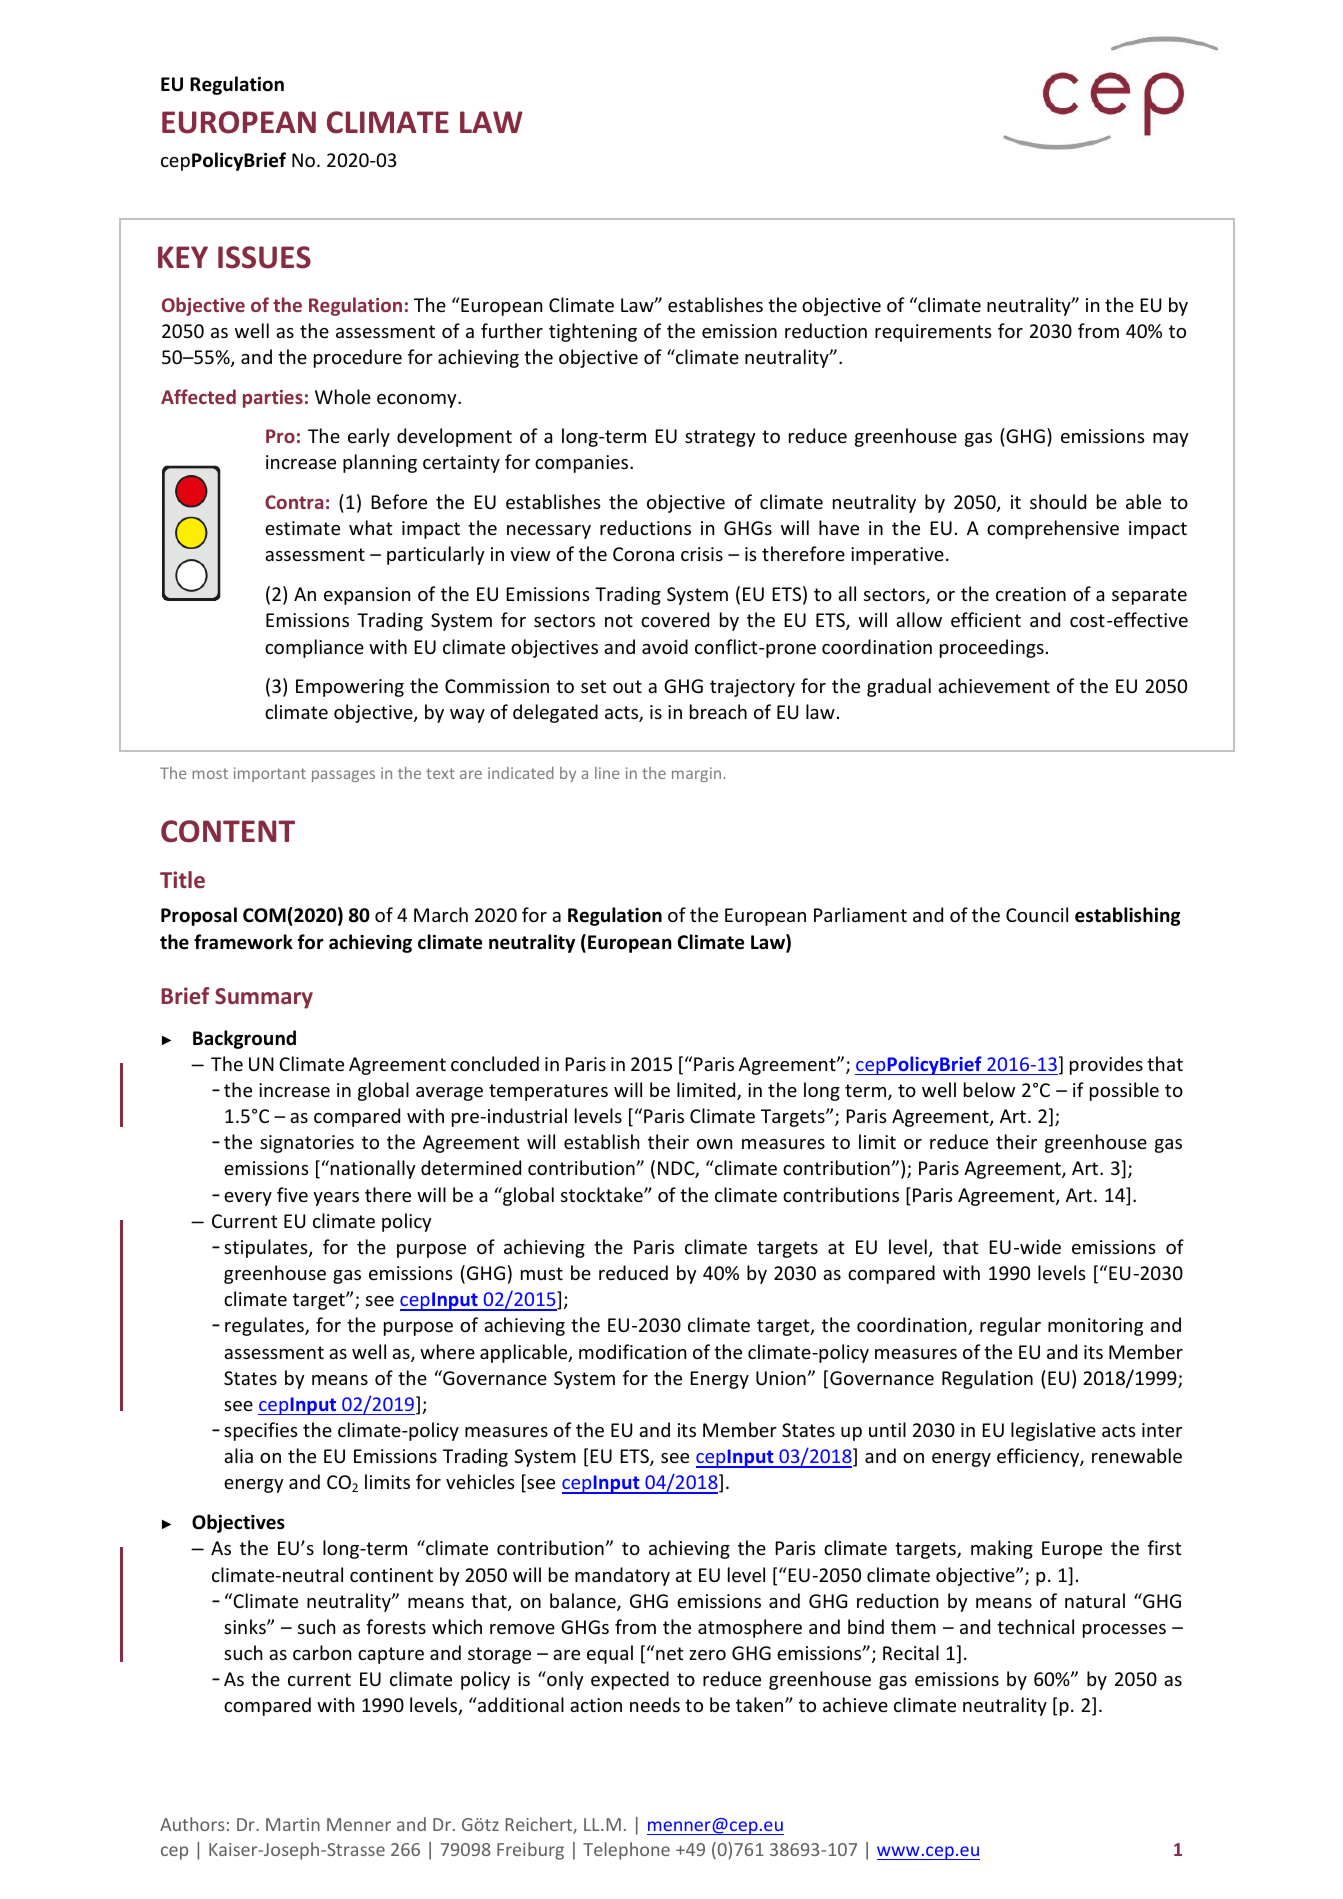 Image resolution: width=1343 pixels, height=1899 pixels. What do you see at coordinates (665, 646) in the image?
I see `avoid` at bounding box center [665, 646].
